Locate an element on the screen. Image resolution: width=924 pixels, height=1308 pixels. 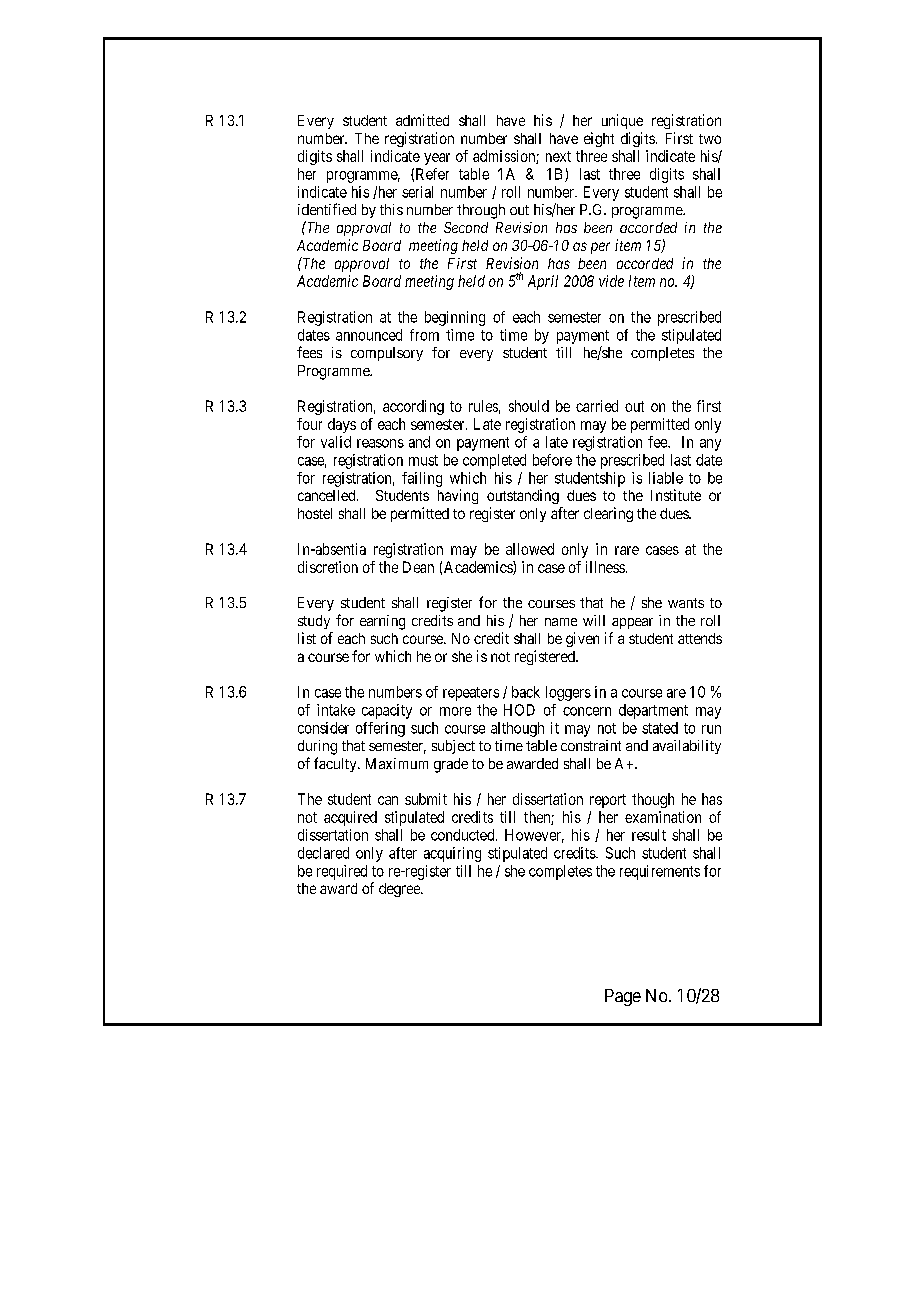
any is located at coordinates (710, 445).
